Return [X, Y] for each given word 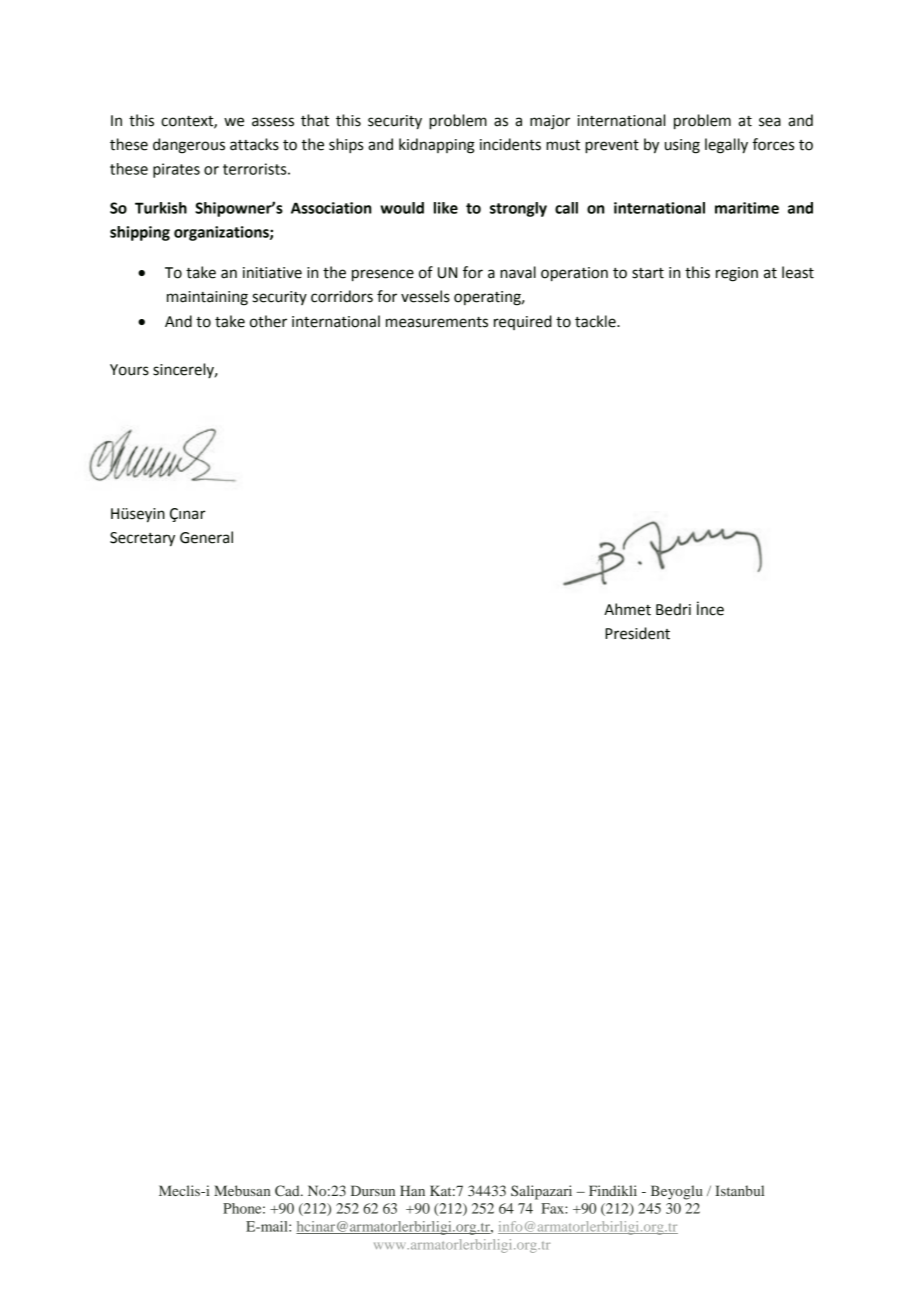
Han [412, 1190]
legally [726, 146]
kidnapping [437, 146]
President [637, 633]
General [206, 537]
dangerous [189, 146]
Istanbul [739, 1190]
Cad [288, 1190]
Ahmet [627, 609]
